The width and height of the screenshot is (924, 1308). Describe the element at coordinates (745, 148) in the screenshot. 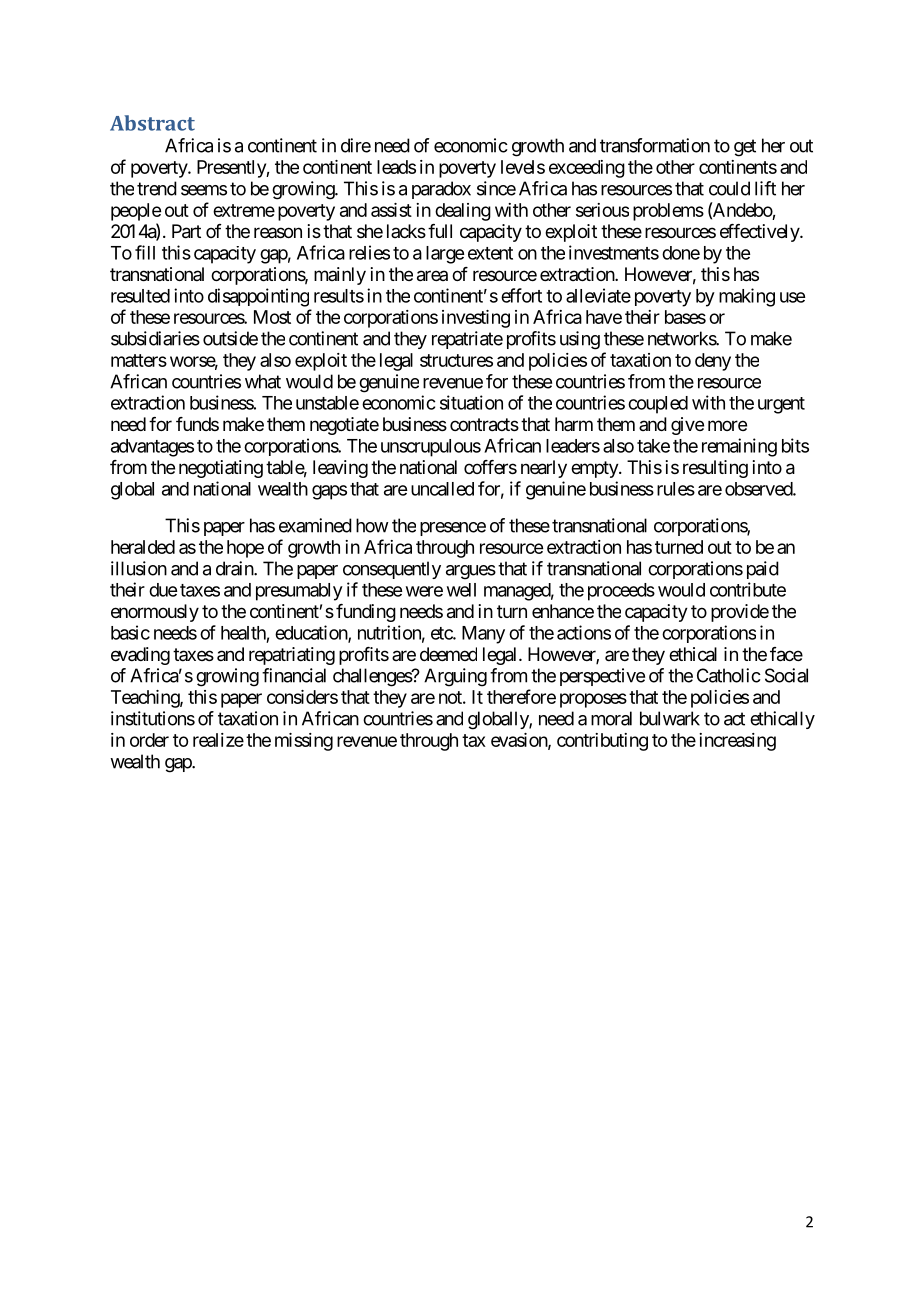

I see `get` at that location.
